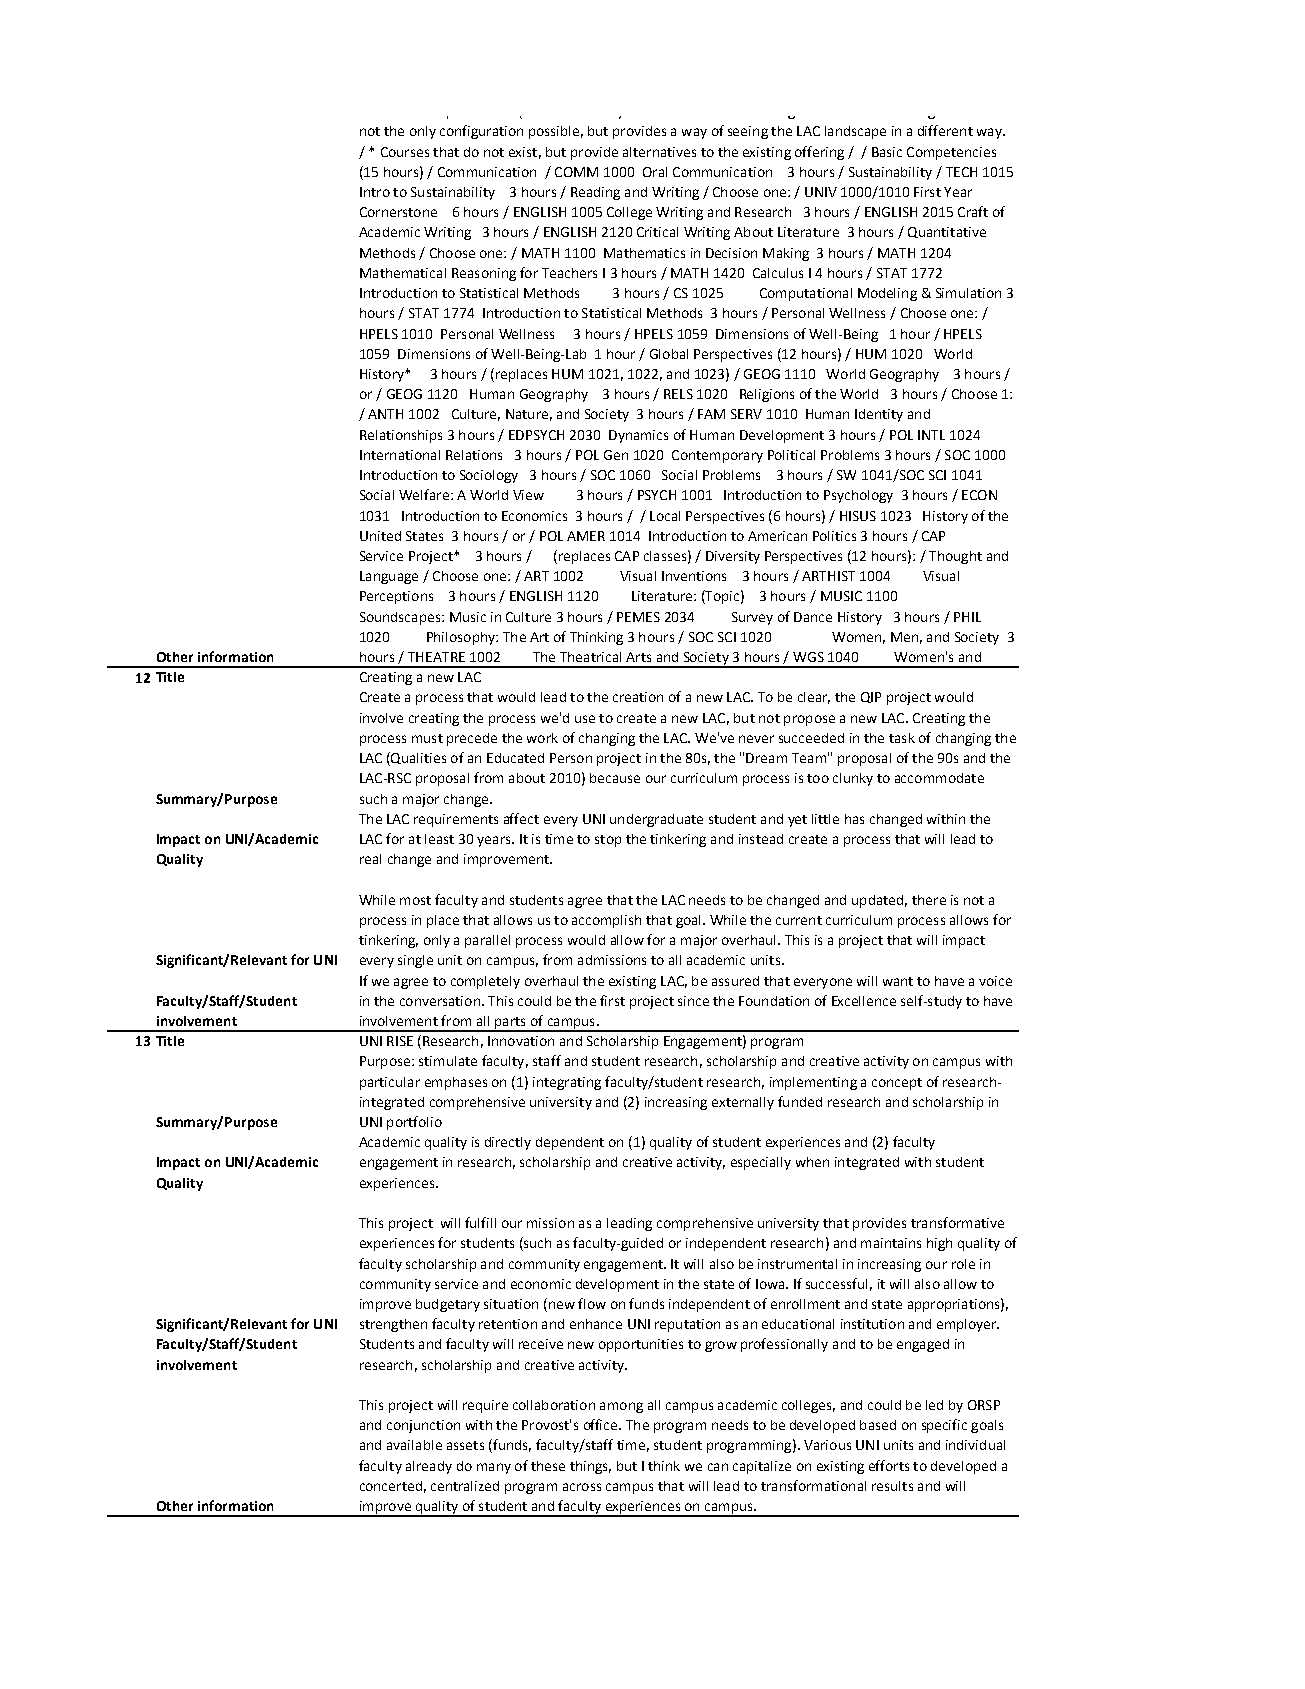 Image resolution: width=1305 pixels, height=1689 pixels. What do you see at coordinates (665, 516) in the page?
I see `Local` at bounding box center [665, 516].
